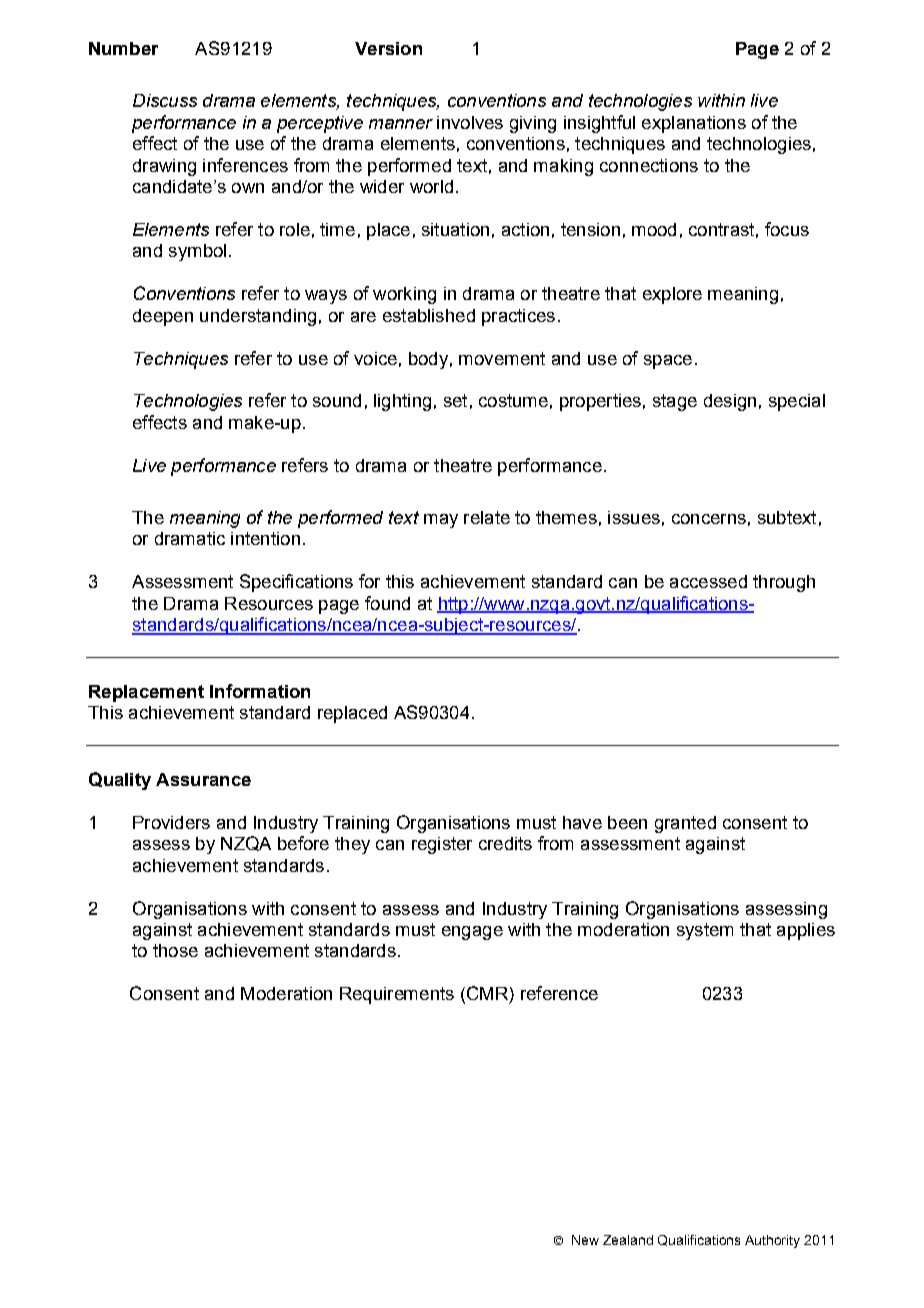 The width and height of the image is (924, 1308). What do you see at coordinates (585, 1240) in the image?
I see `New` at bounding box center [585, 1240].
